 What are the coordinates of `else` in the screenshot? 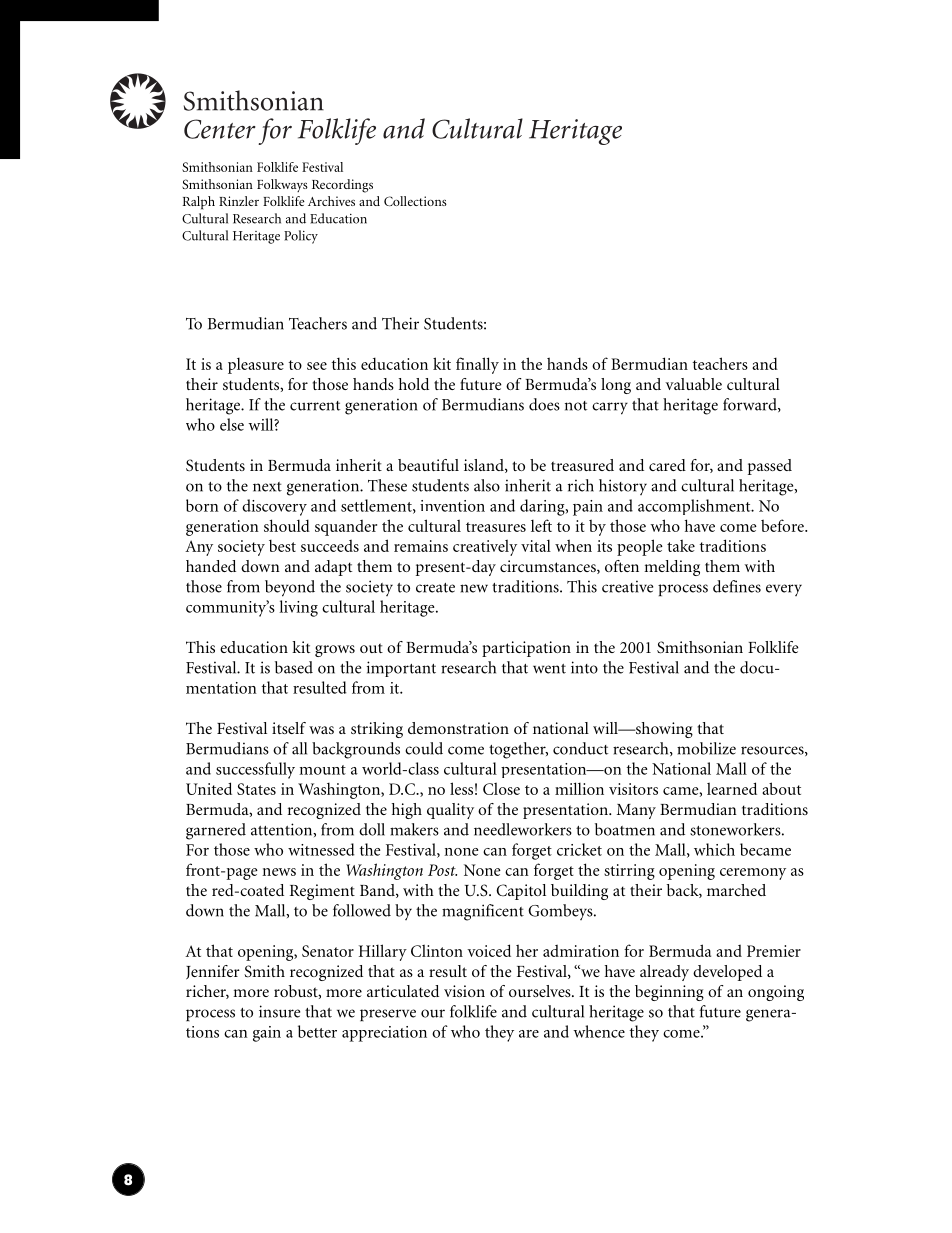 It's located at (232, 424).
